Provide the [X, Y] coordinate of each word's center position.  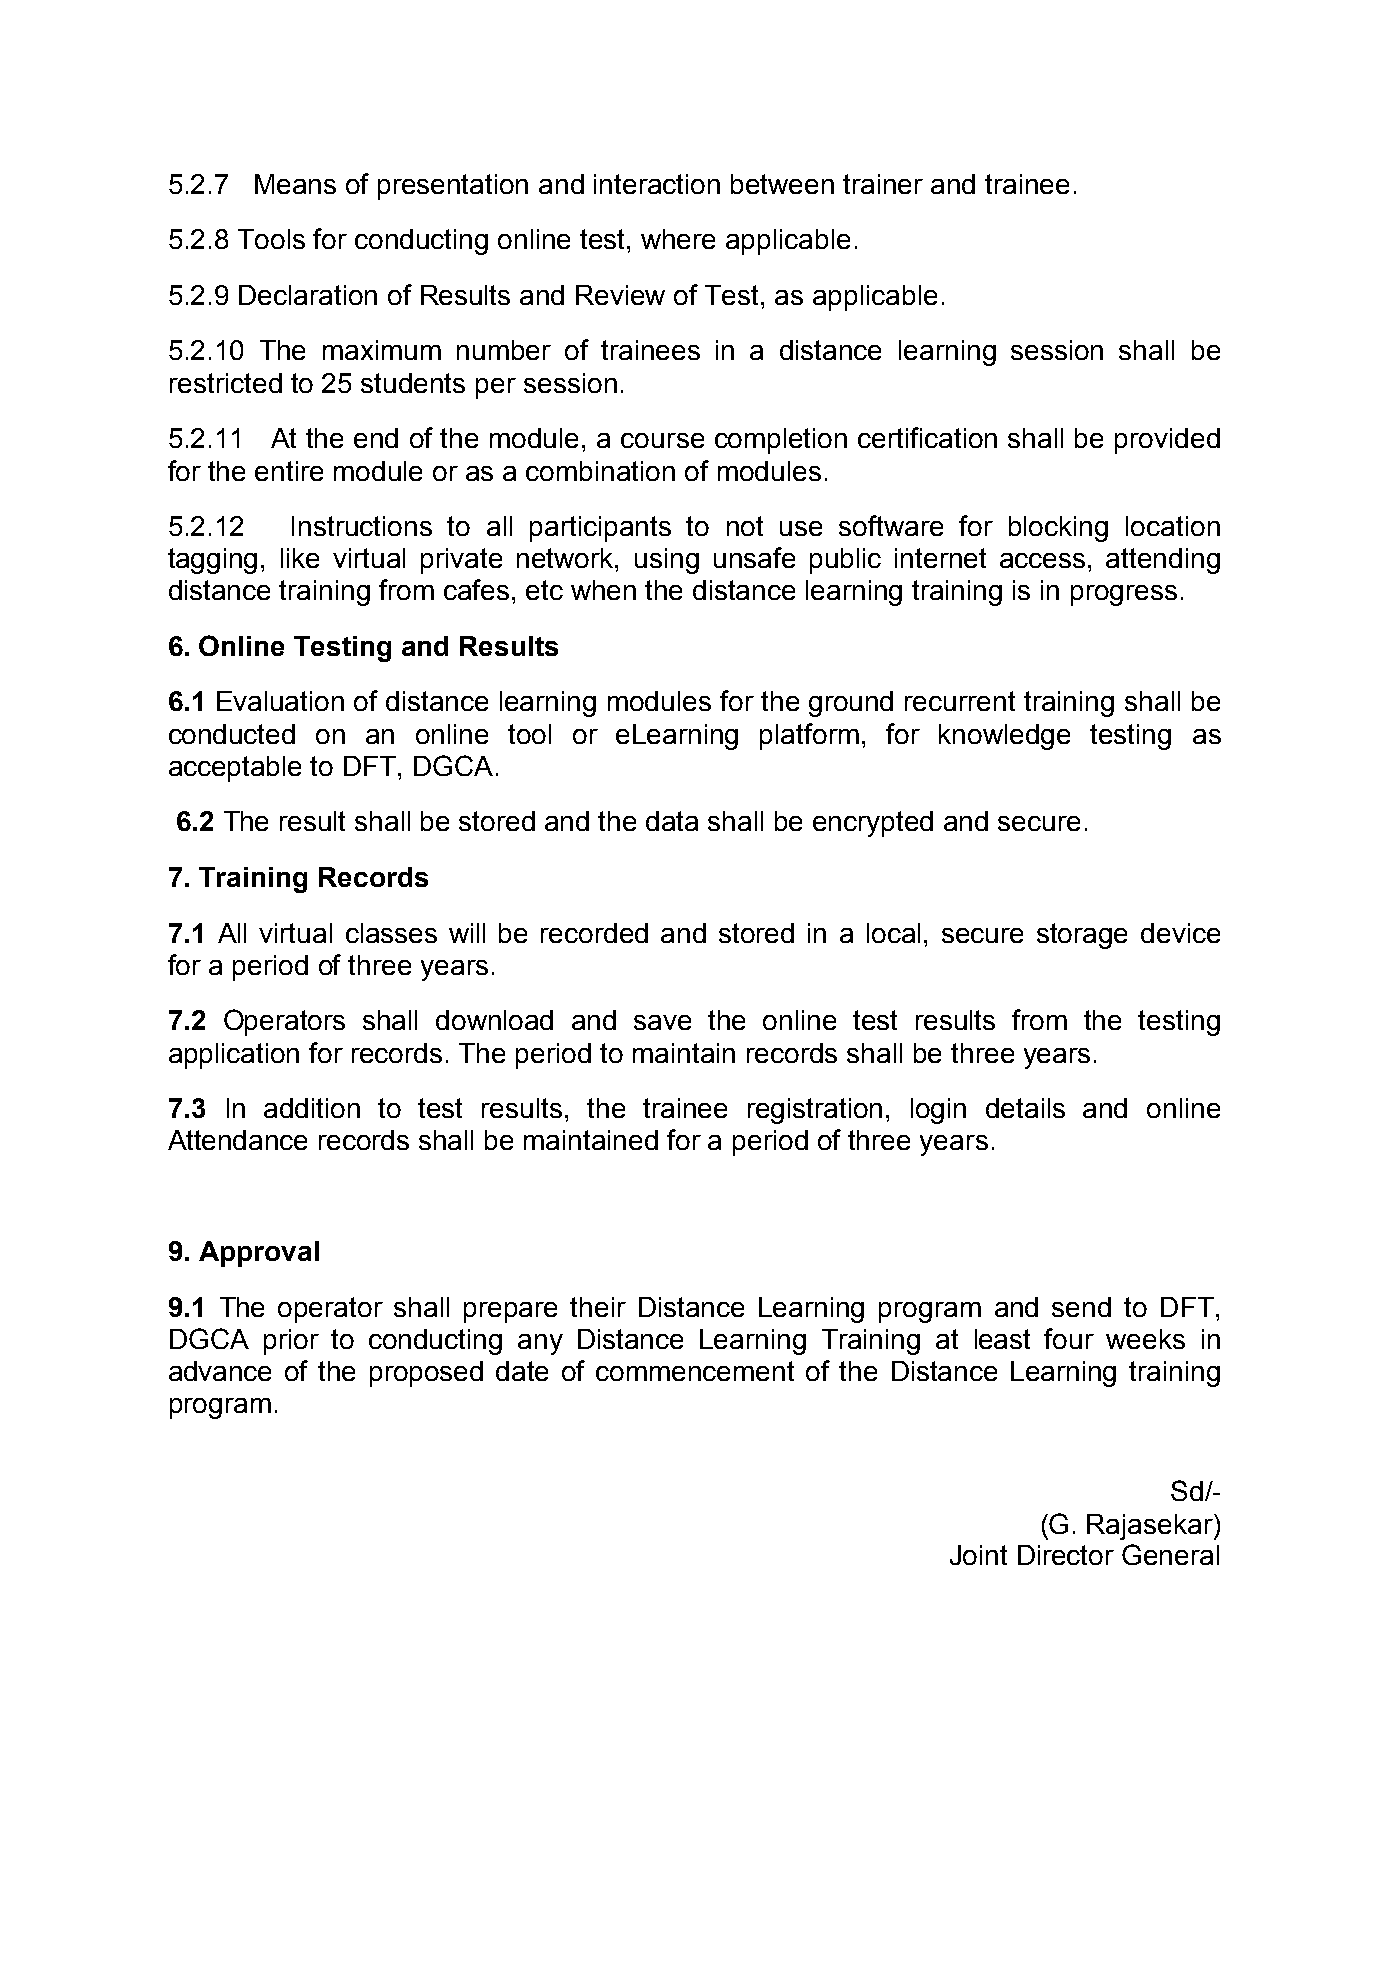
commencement [695, 1371]
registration [815, 1111]
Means [295, 184]
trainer [883, 184]
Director [1066, 1555]
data [672, 821]
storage [1082, 936]
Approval [259, 1254]
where [678, 239]
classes [391, 933]
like [300, 558]
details [1025, 1108]
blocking [1058, 529]
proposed [426, 1374]
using [667, 561]
